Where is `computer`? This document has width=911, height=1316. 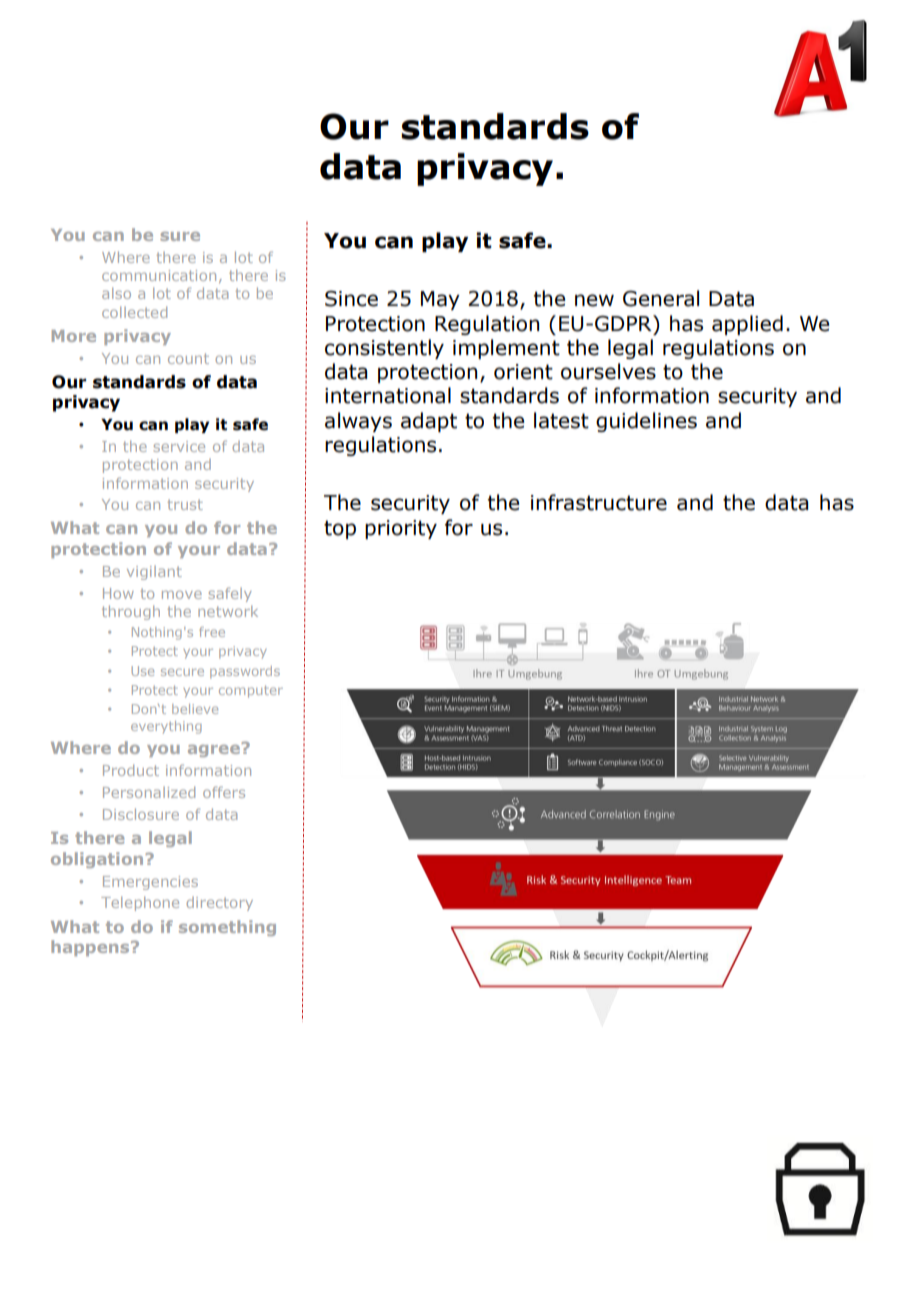
computer is located at coordinates (251, 692).
